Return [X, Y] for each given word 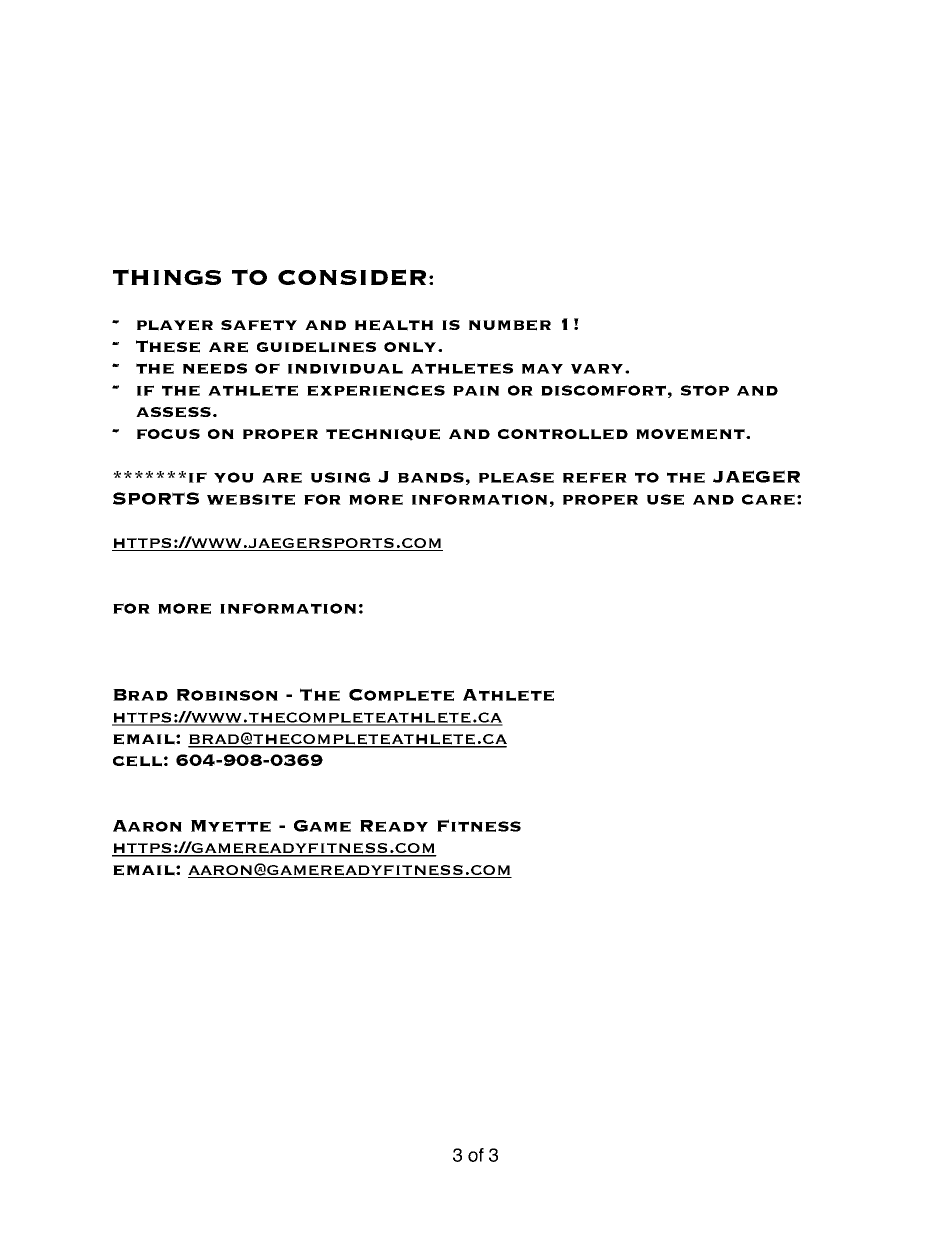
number [510, 325]
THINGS [167, 277]
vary [598, 369]
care [768, 499]
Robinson [227, 695]
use [665, 499]
